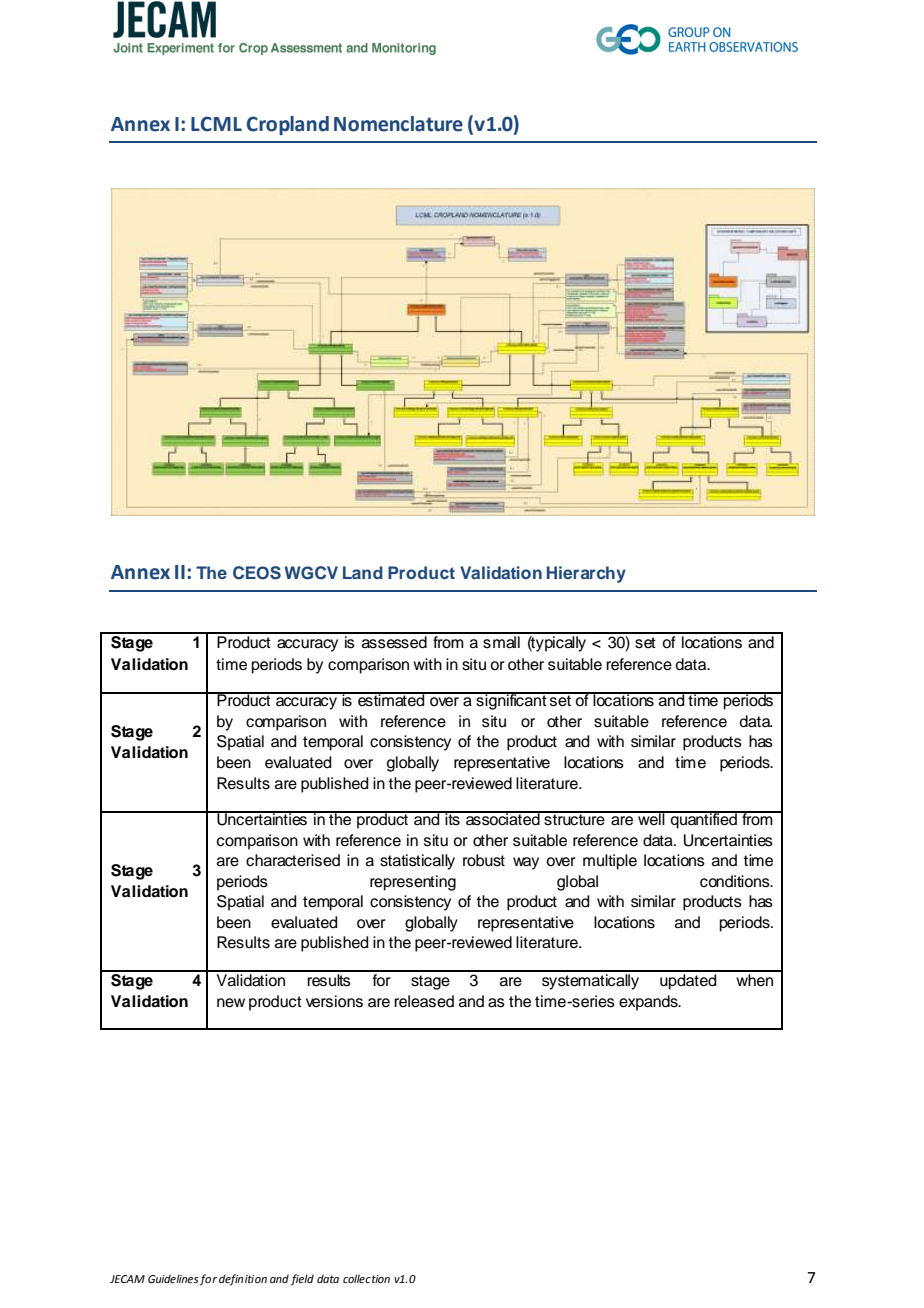 This screenshot has width=924, height=1308. I want to click on collection, so click(366, 1278).
